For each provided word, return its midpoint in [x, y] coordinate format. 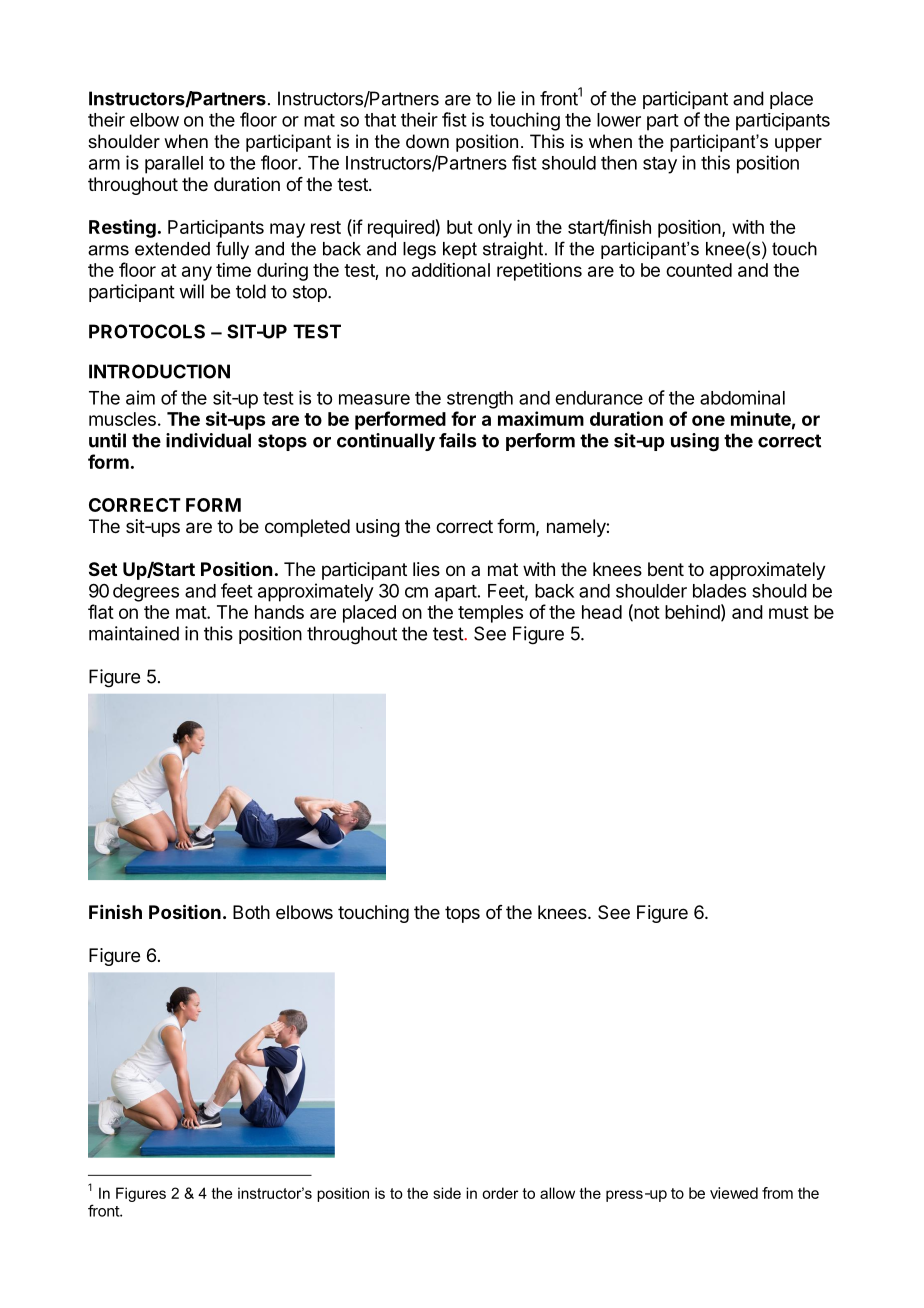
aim [140, 397]
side [447, 1193]
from [777, 1193]
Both [251, 912]
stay [660, 165]
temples [490, 614]
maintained [134, 633]
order [500, 1193]
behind [692, 612]
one [708, 420]
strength [480, 400]
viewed [734, 1193]
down [427, 141]
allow [557, 1193]
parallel [174, 165]
